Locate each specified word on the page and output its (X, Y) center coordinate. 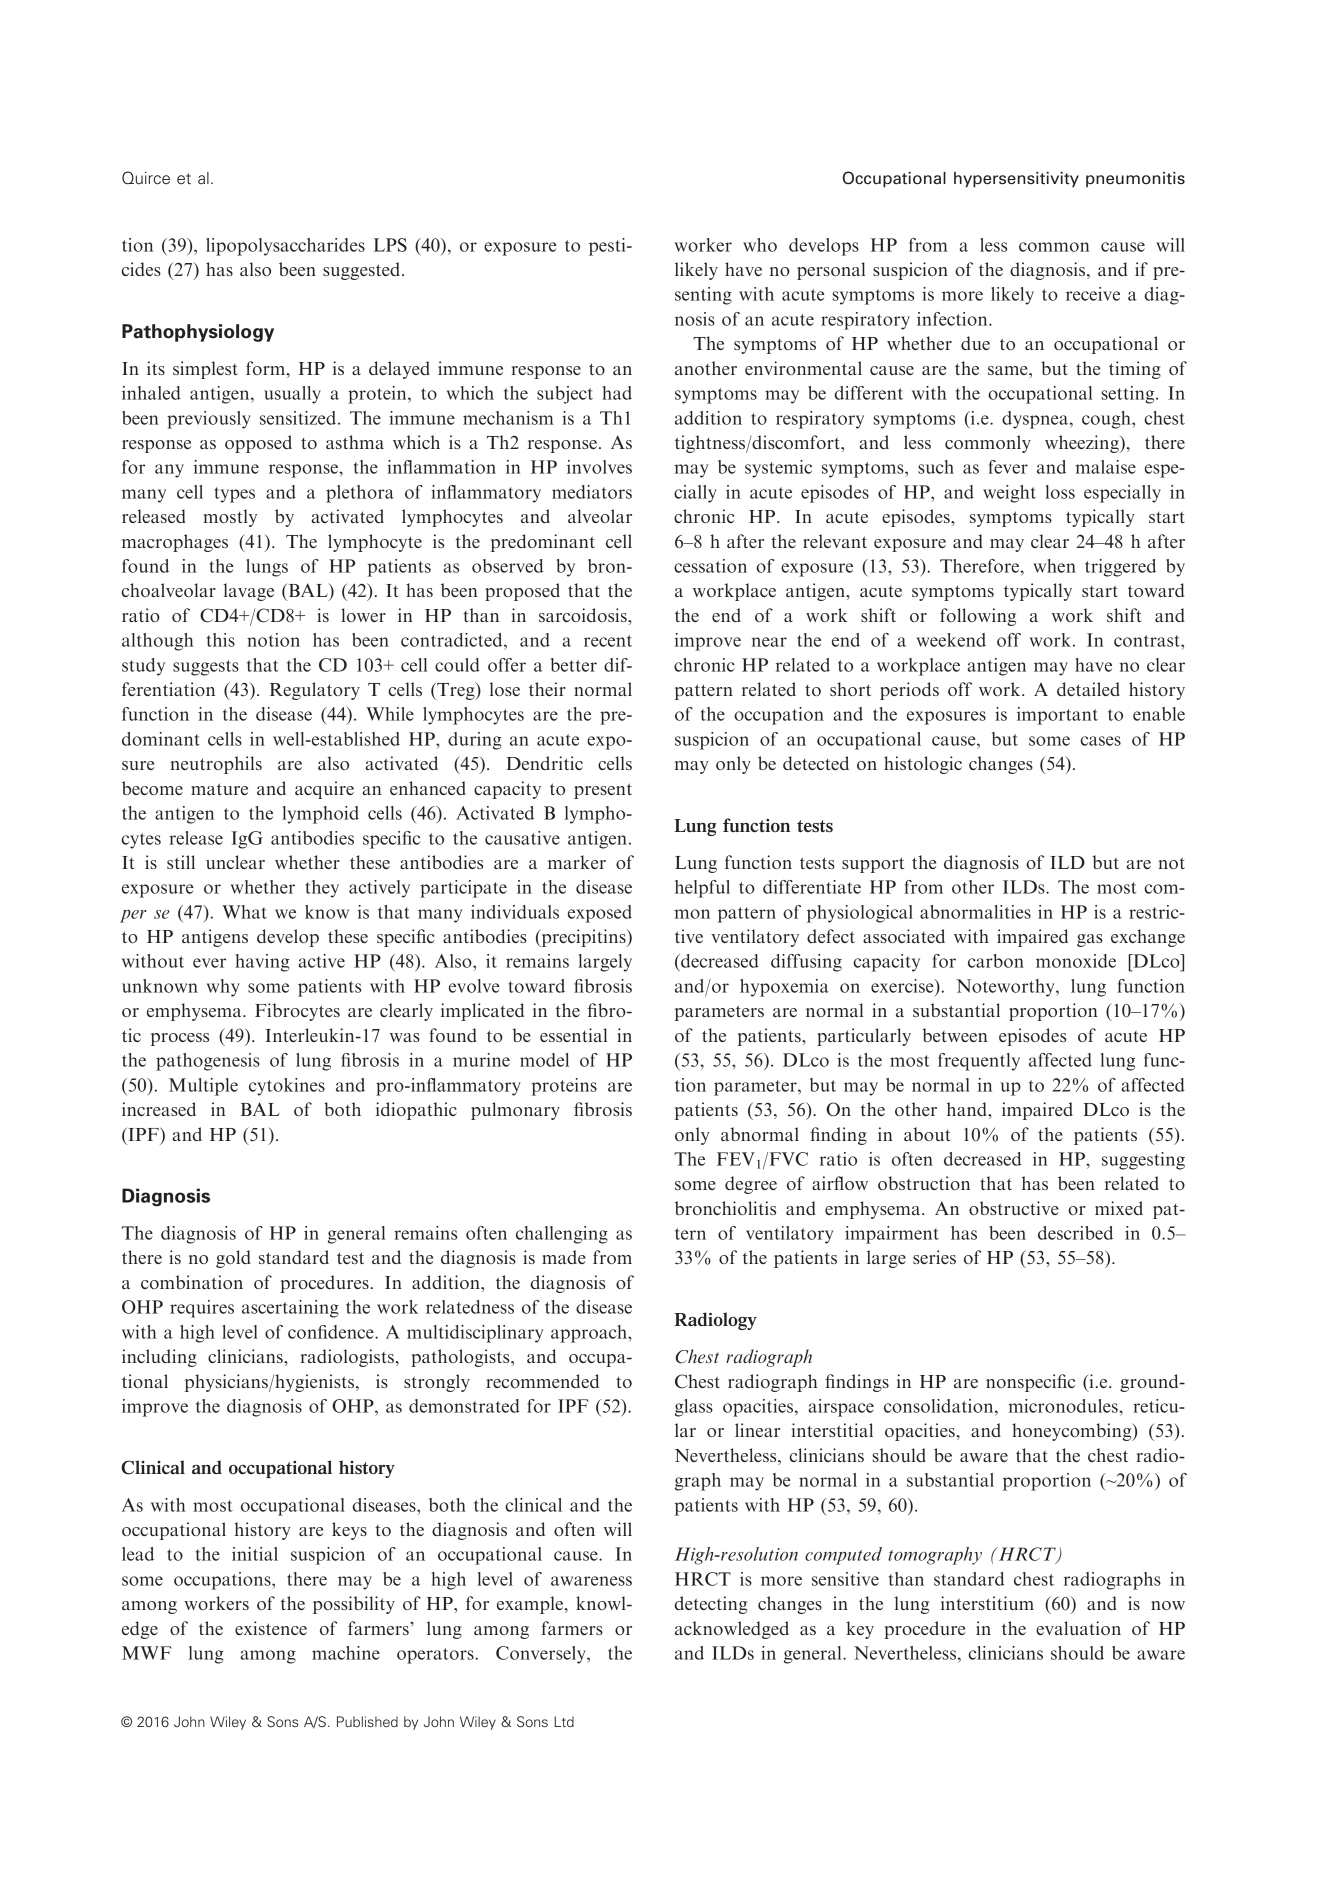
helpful (702, 889)
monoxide (1076, 961)
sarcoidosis (584, 615)
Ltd (564, 1721)
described (1075, 1233)
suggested (363, 271)
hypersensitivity (1016, 180)
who (760, 245)
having (262, 963)
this (221, 640)
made (564, 1257)
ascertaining (290, 1309)
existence (271, 1628)
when (1054, 566)
